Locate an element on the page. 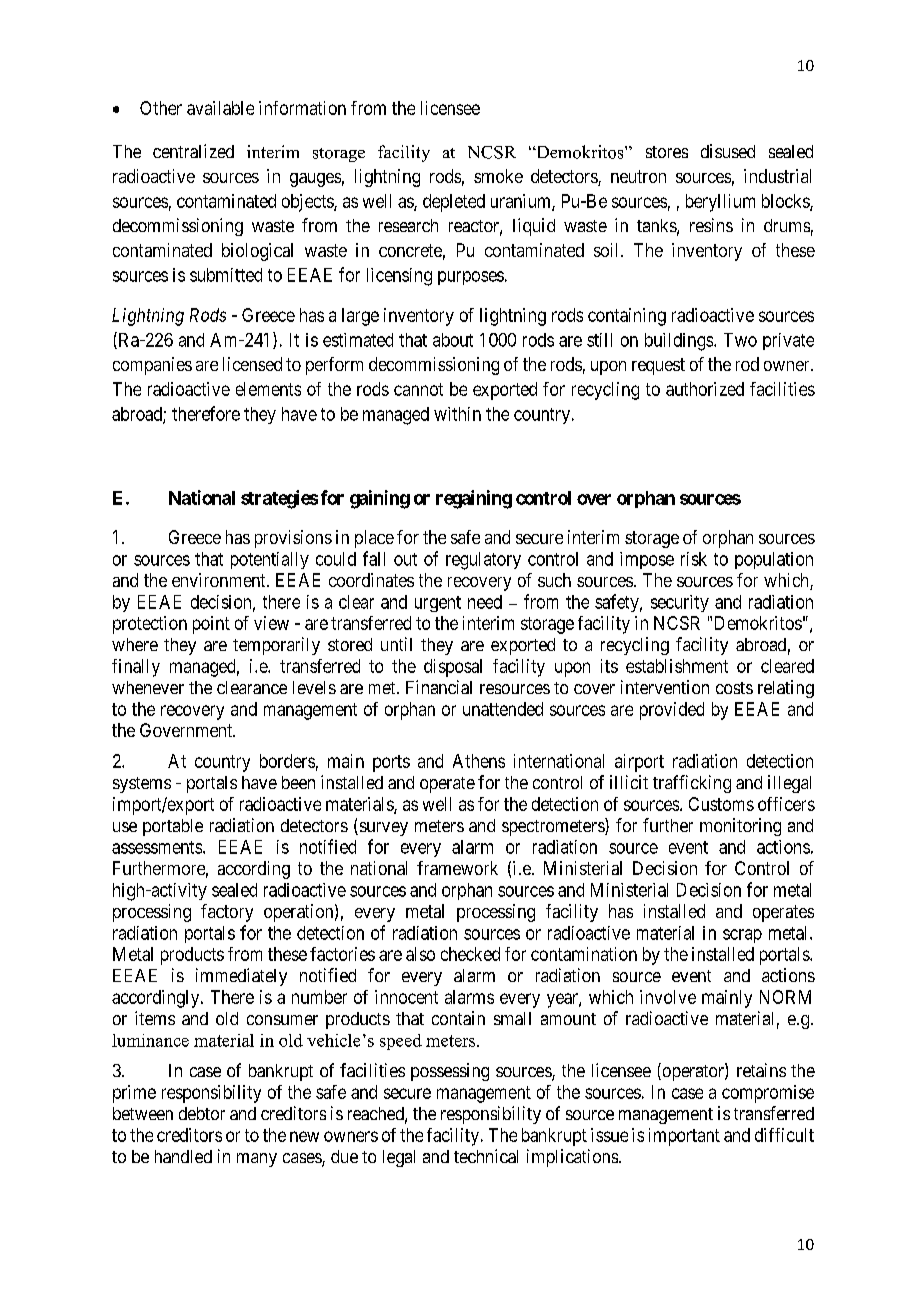 This page has width=924, height=1308. debtor is located at coordinates (202, 1113).
